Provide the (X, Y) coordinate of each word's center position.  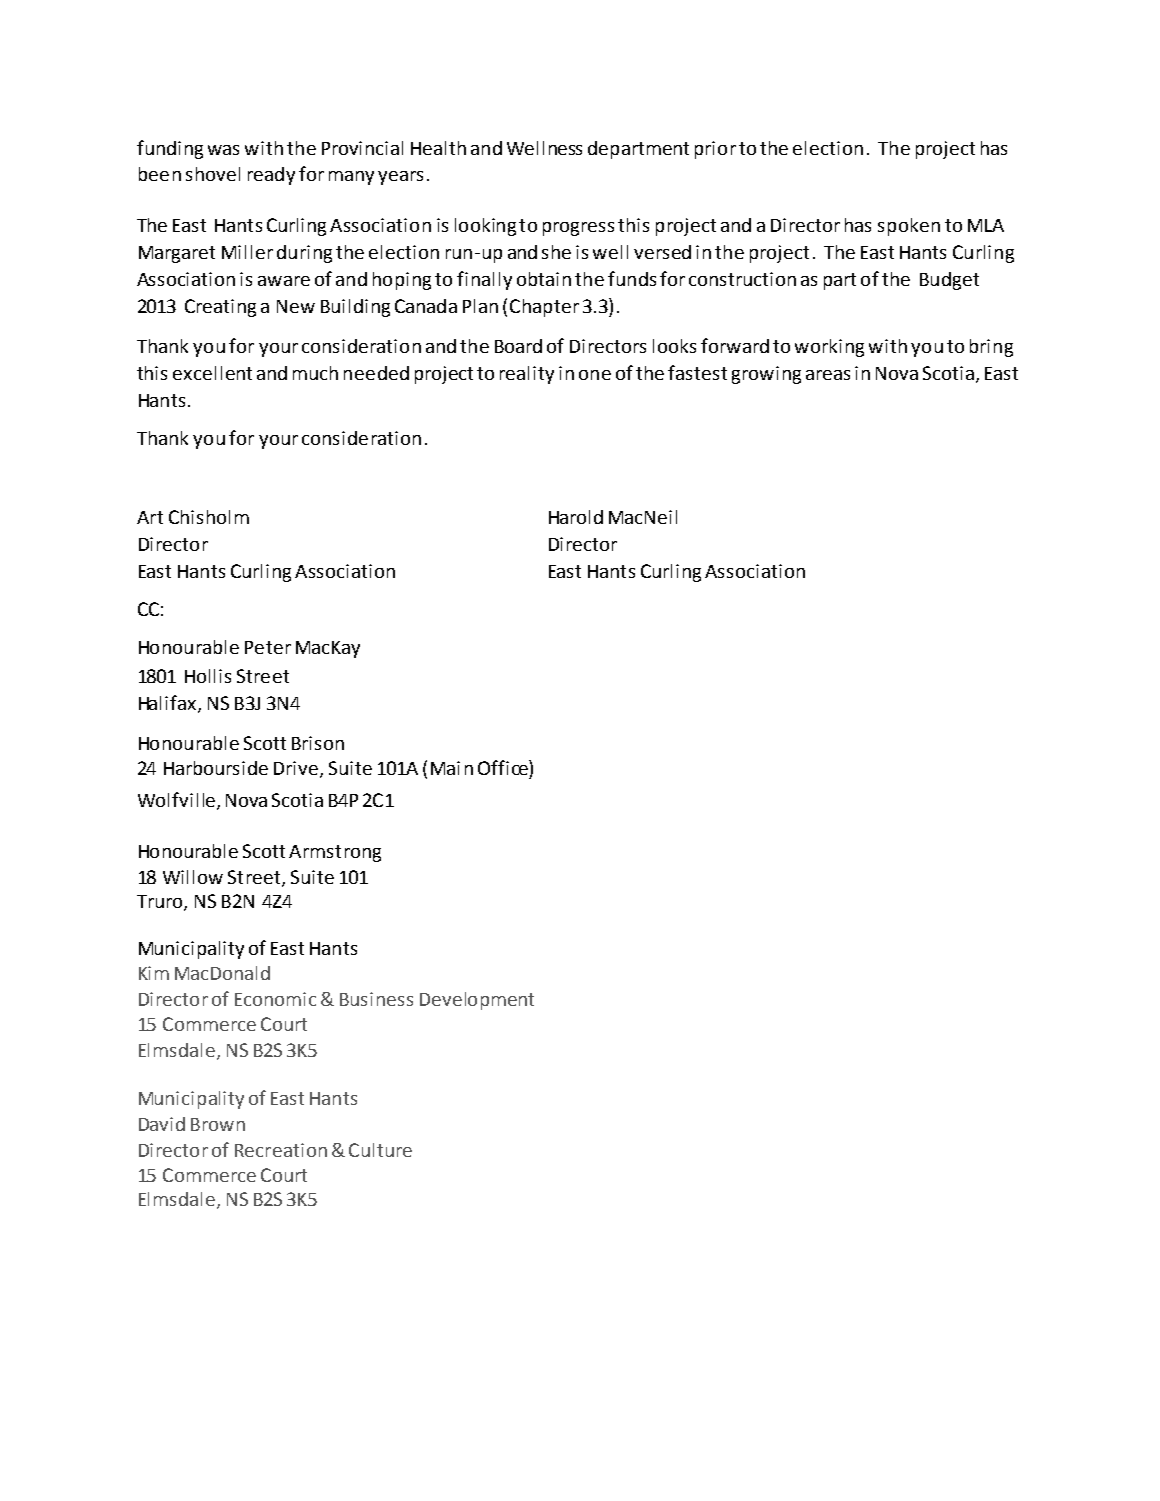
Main (452, 768)
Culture (380, 1150)
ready (271, 176)
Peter (268, 647)
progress (578, 229)
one (595, 375)
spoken (909, 227)
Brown (218, 1124)
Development (477, 1001)
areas (828, 375)
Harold (576, 517)
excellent (212, 373)
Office (504, 767)
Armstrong (335, 853)
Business (376, 999)
